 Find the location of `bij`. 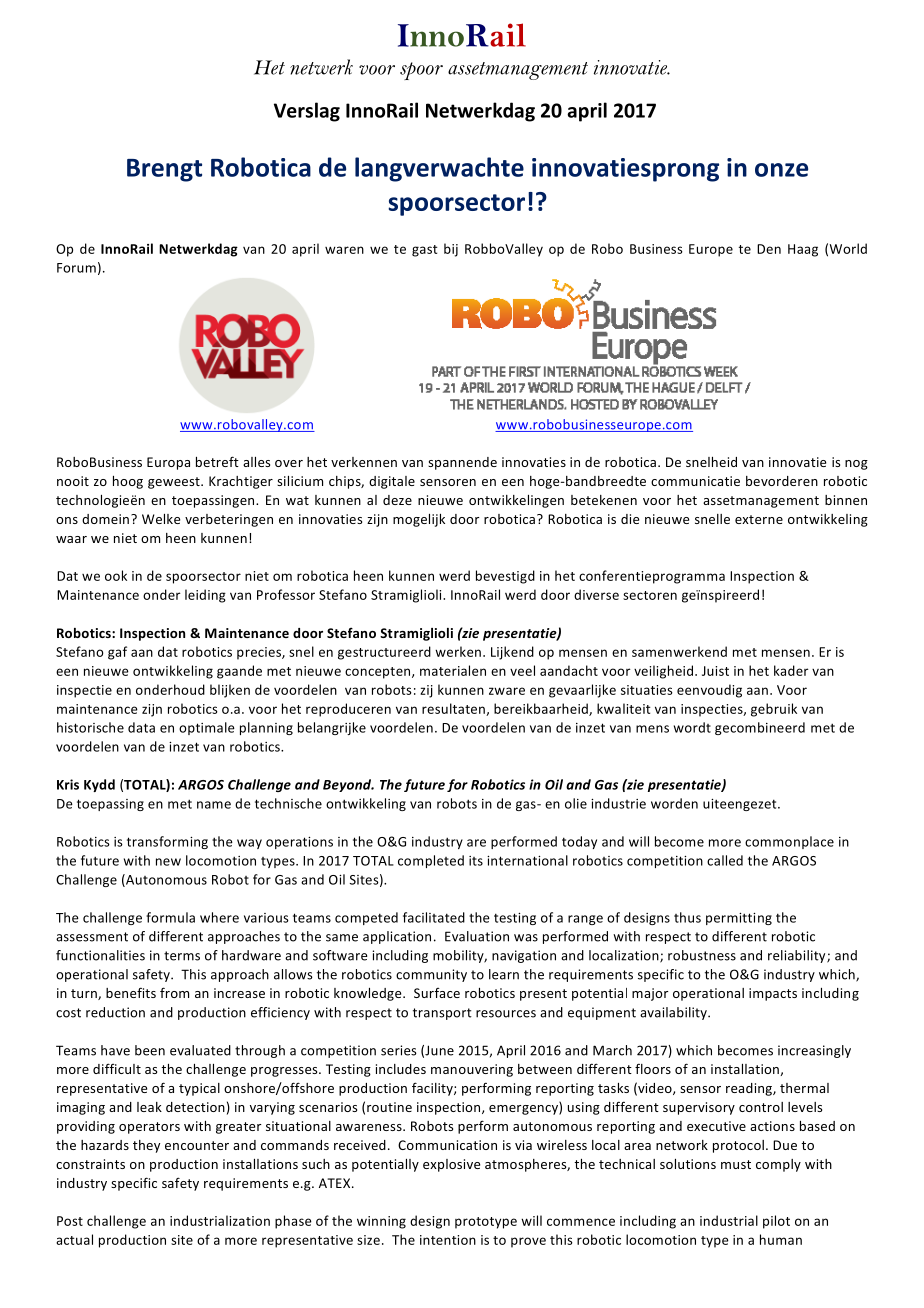

bij is located at coordinates (451, 250).
